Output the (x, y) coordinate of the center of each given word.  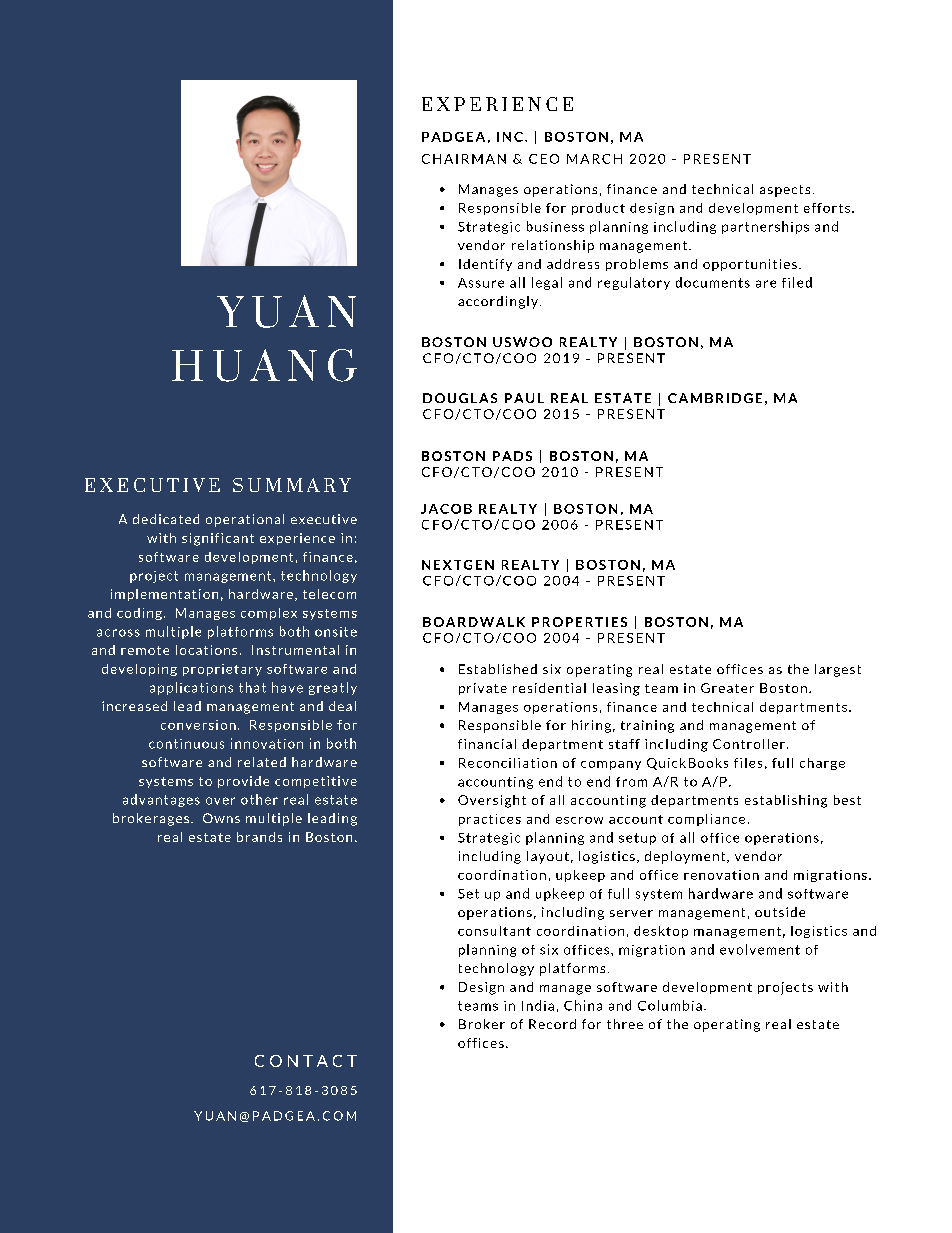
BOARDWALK (474, 622)
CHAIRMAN (464, 159)
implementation (164, 595)
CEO (544, 159)
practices (490, 820)
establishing (786, 801)
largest (838, 670)
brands (259, 837)
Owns (221, 818)
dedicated (166, 519)
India (538, 1005)
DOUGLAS (460, 398)
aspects (785, 191)
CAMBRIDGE (715, 398)
